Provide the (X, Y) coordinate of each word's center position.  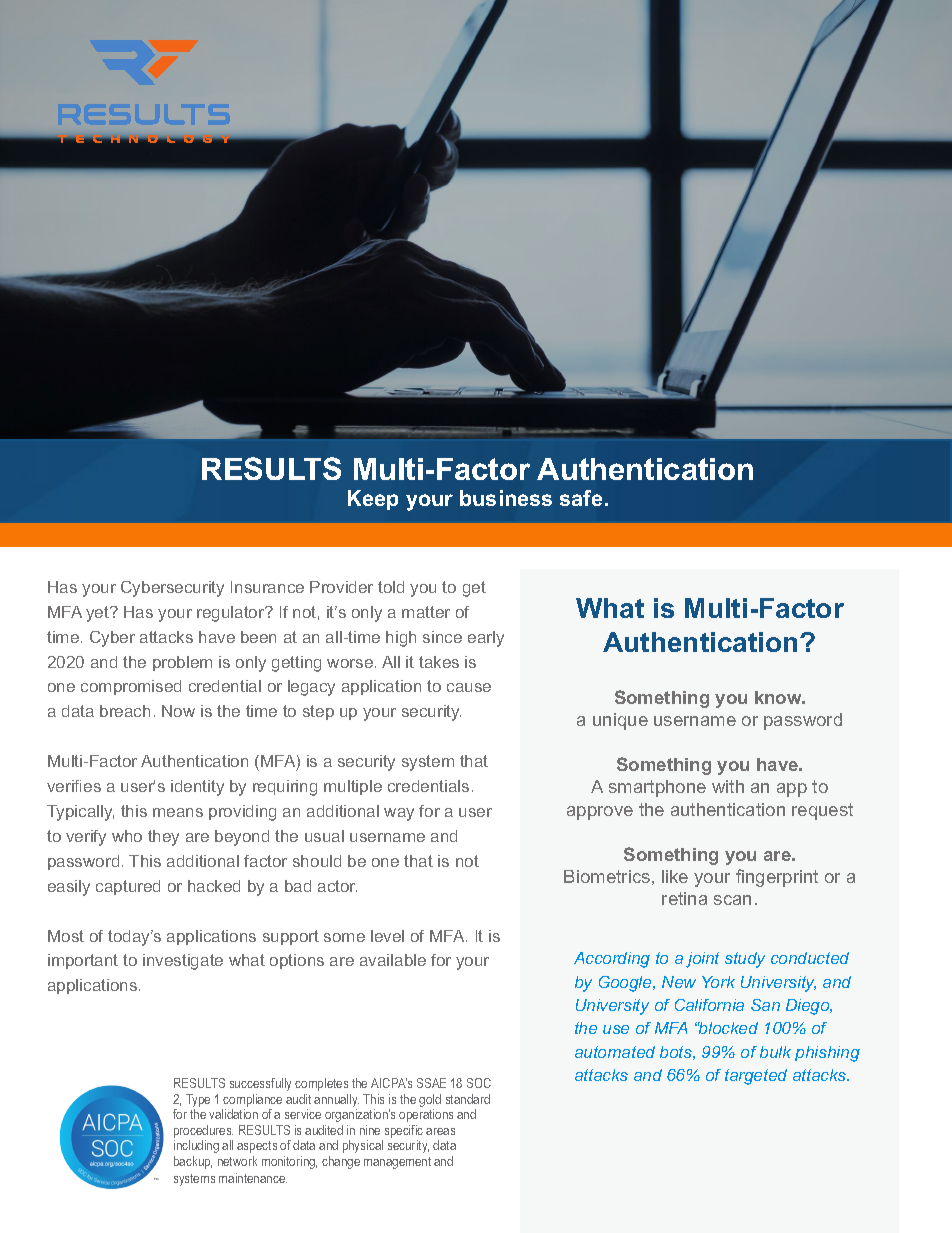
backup (193, 1162)
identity (197, 788)
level (387, 936)
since (442, 637)
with (728, 786)
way (399, 814)
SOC (479, 1083)
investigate (183, 962)
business (506, 498)
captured (128, 887)
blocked (728, 1028)
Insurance (267, 587)
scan (732, 900)
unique (620, 721)
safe (581, 498)
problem (182, 663)
